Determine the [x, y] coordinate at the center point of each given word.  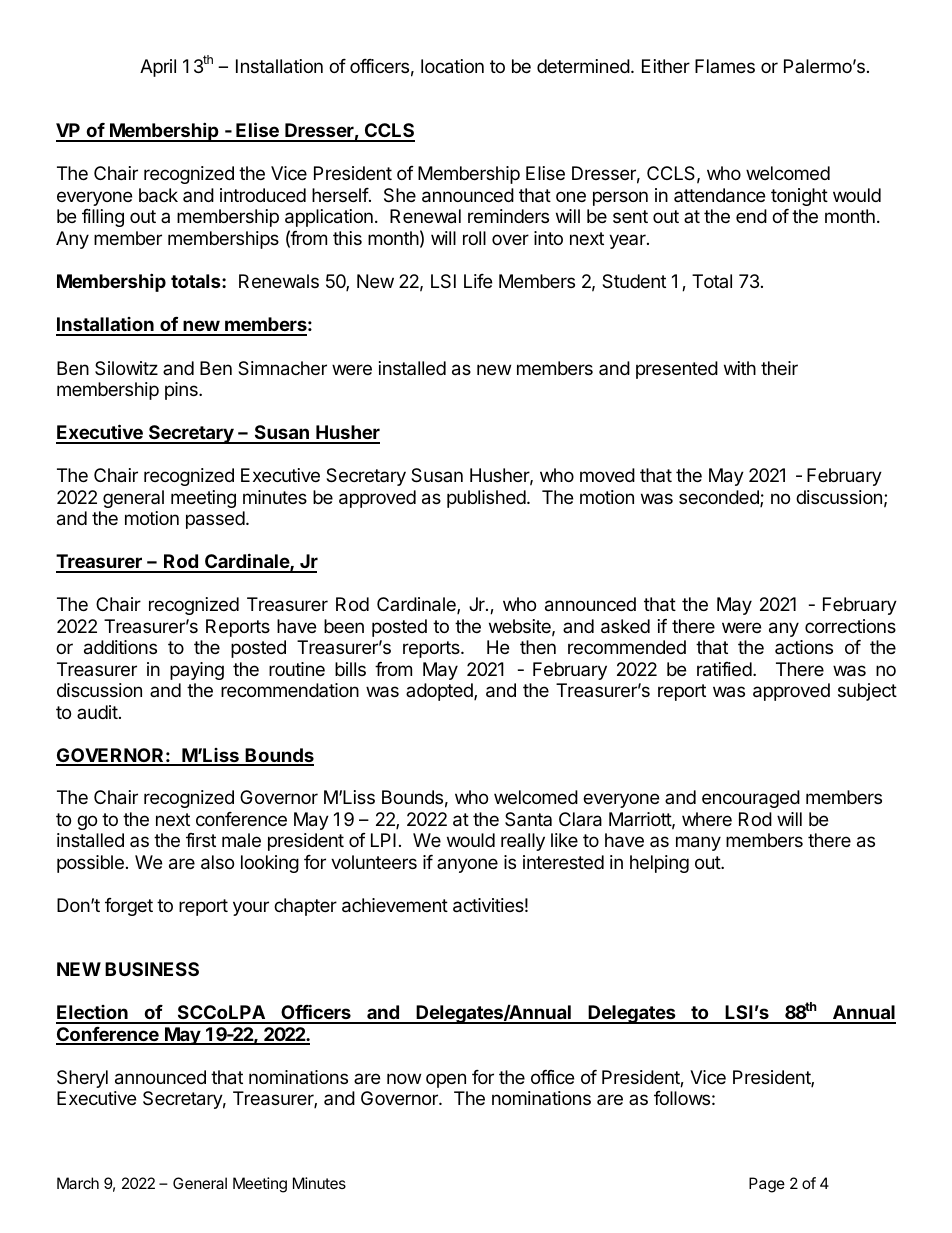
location [452, 66]
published [486, 499]
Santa [528, 819]
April [158, 68]
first [201, 840]
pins [182, 391]
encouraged [751, 799]
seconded [720, 498]
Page [767, 1185]
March [78, 1183]
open [446, 1080]
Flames [725, 66]
